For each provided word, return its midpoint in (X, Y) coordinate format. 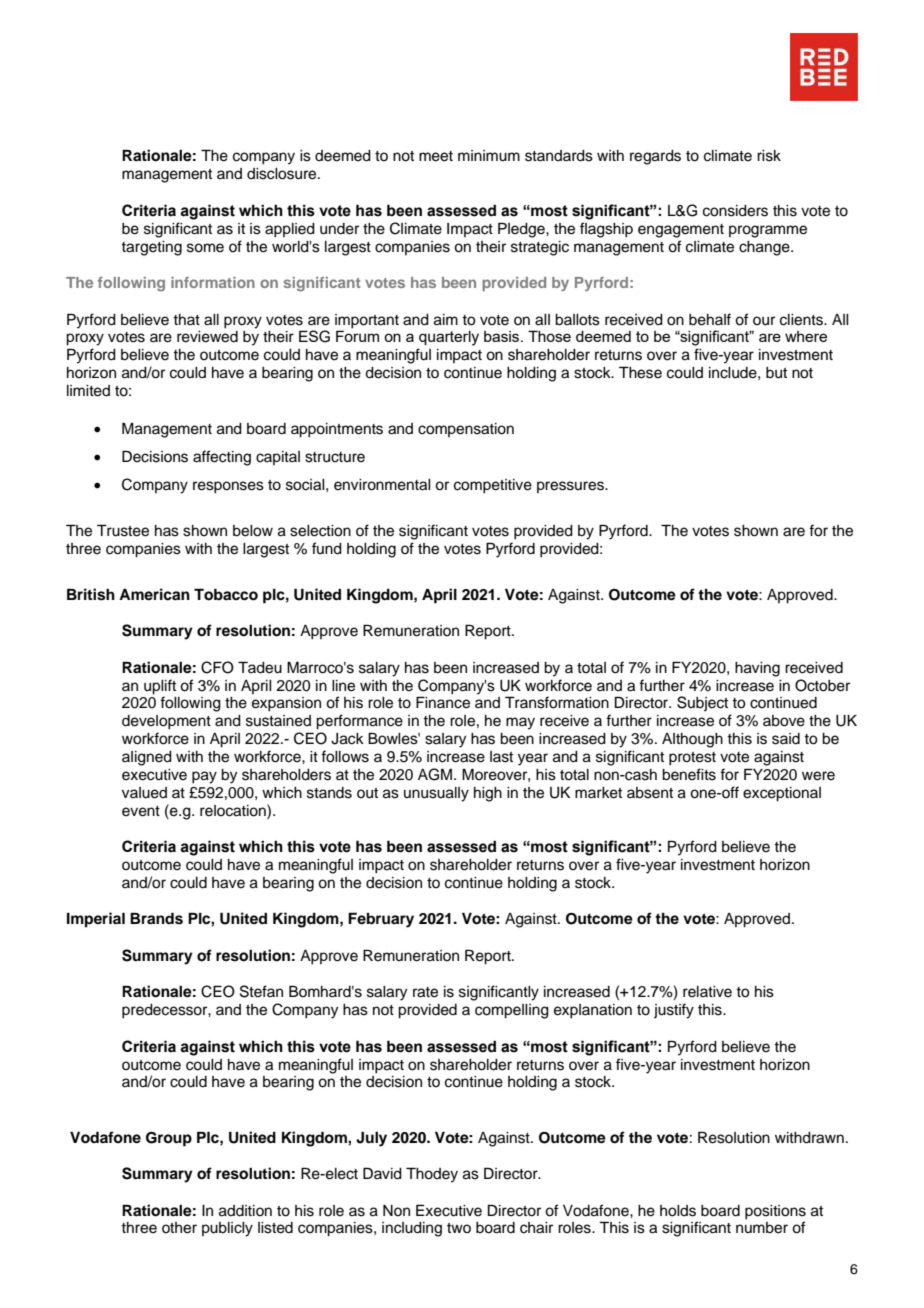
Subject (702, 703)
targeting (151, 248)
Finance (443, 702)
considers (735, 211)
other (179, 1228)
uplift (160, 687)
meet (436, 156)
